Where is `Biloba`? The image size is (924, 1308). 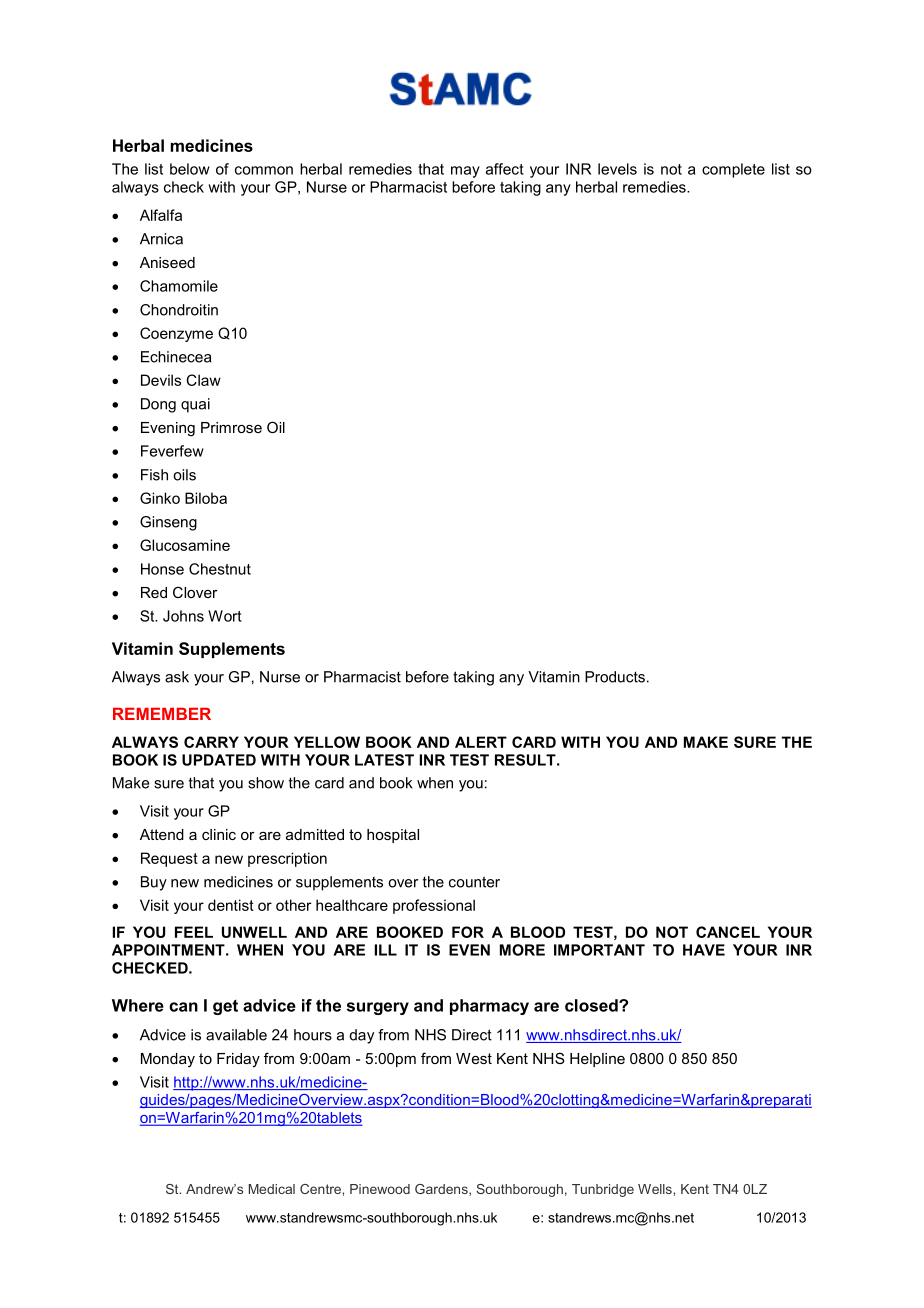
Biloba is located at coordinates (206, 498).
